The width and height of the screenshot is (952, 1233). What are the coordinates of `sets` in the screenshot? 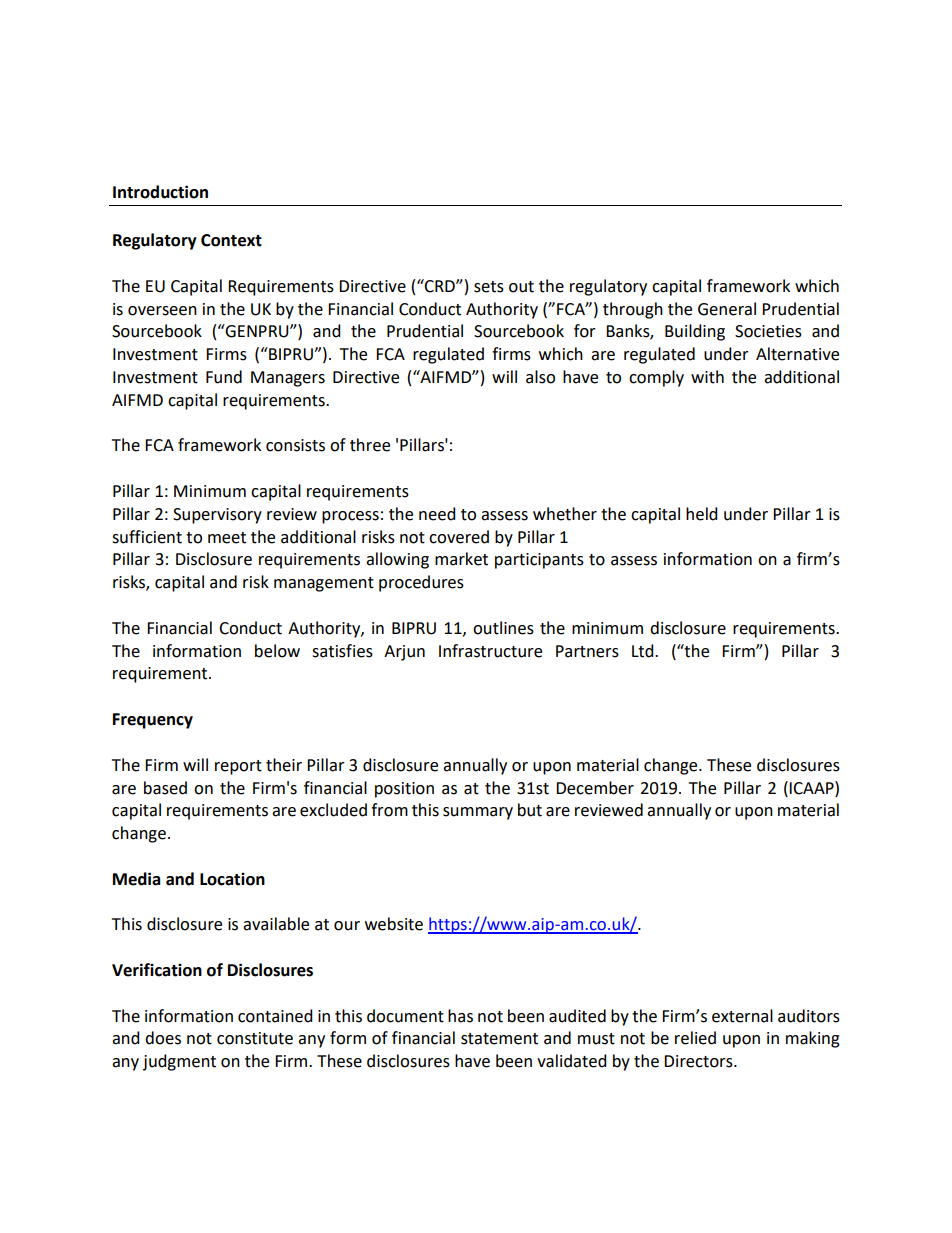 It's located at (489, 287).
